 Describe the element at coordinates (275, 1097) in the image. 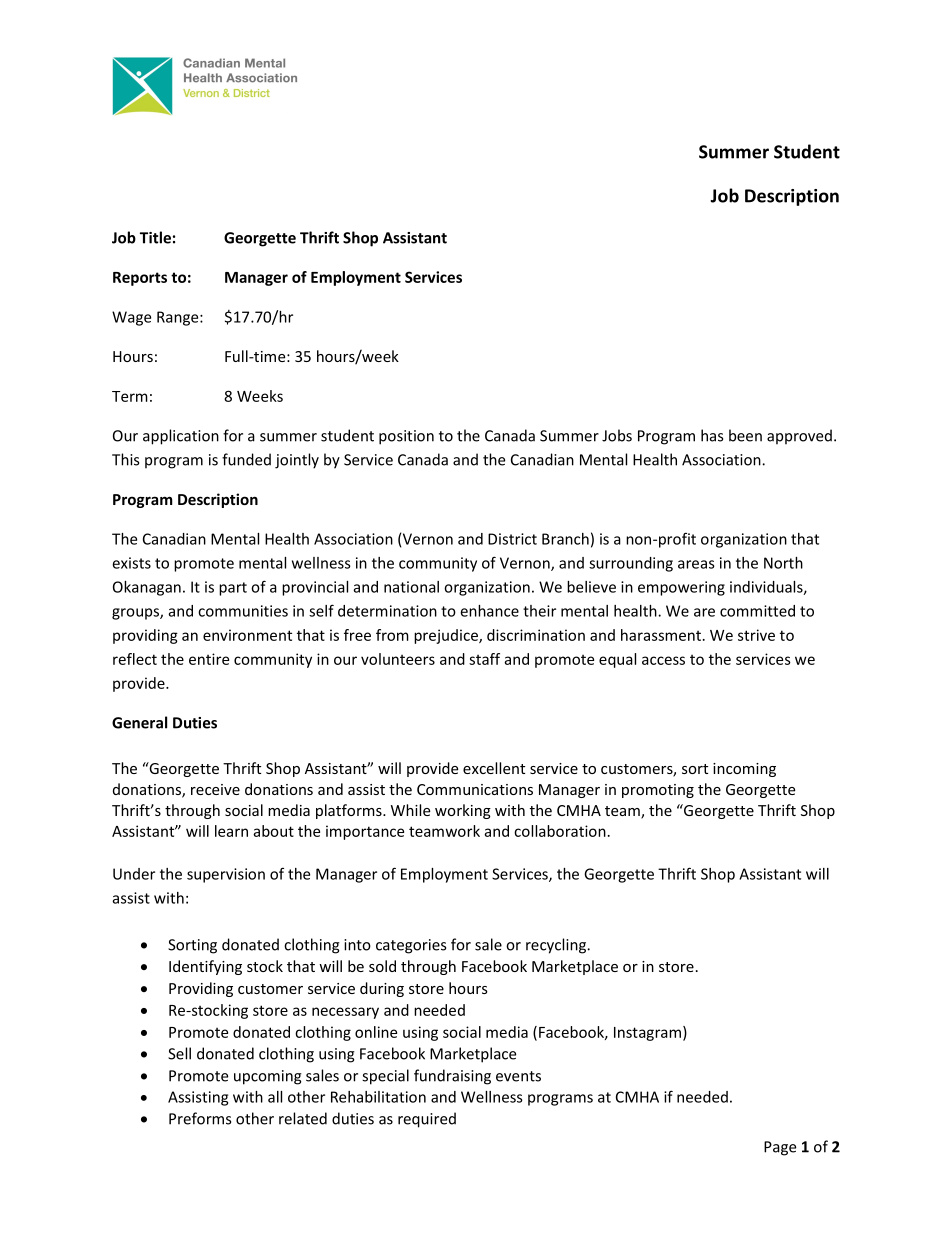

I see `all` at that location.
